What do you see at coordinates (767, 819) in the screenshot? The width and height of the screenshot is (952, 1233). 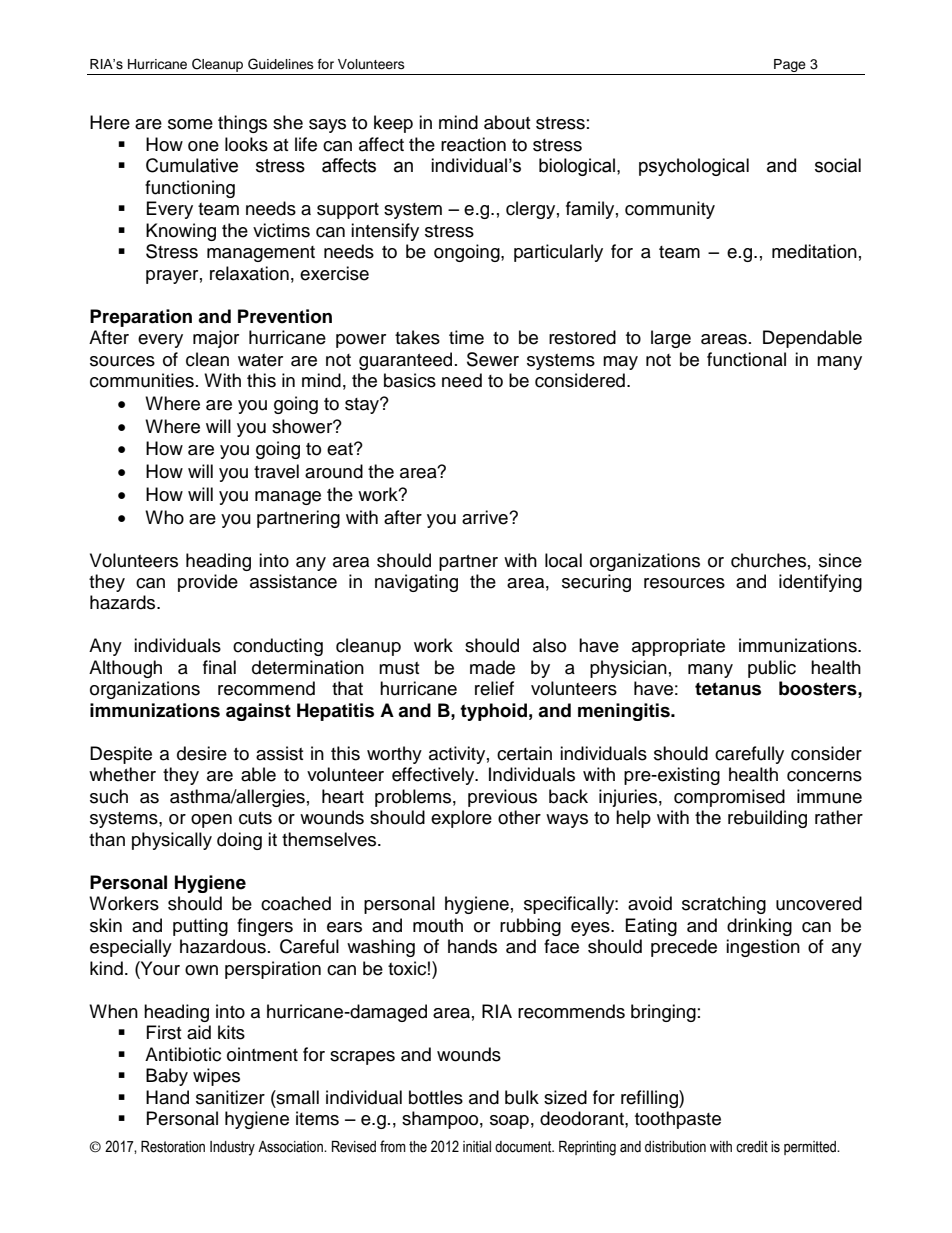 I see `rebuilding` at bounding box center [767, 819].
